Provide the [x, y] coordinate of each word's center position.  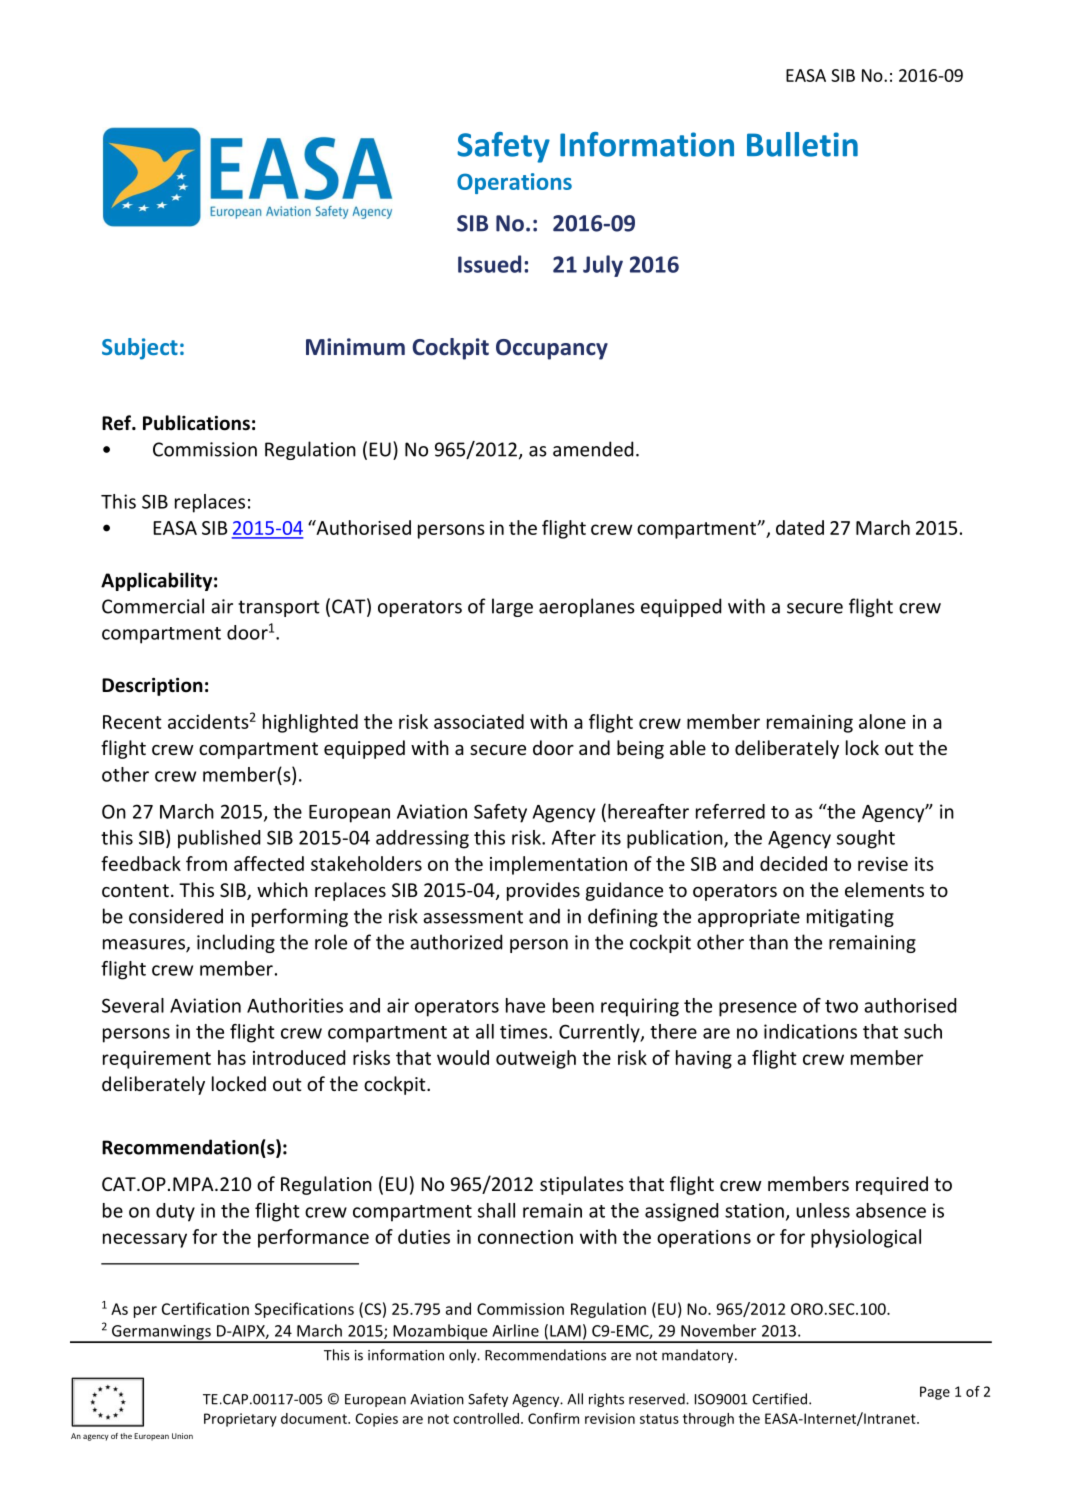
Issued [489, 264]
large [512, 607]
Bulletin [802, 144]
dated [800, 527]
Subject [140, 349]
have [525, 1005]
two [841, 1006]
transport [279, 608]
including [236, 943]
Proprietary [240, 1420]
